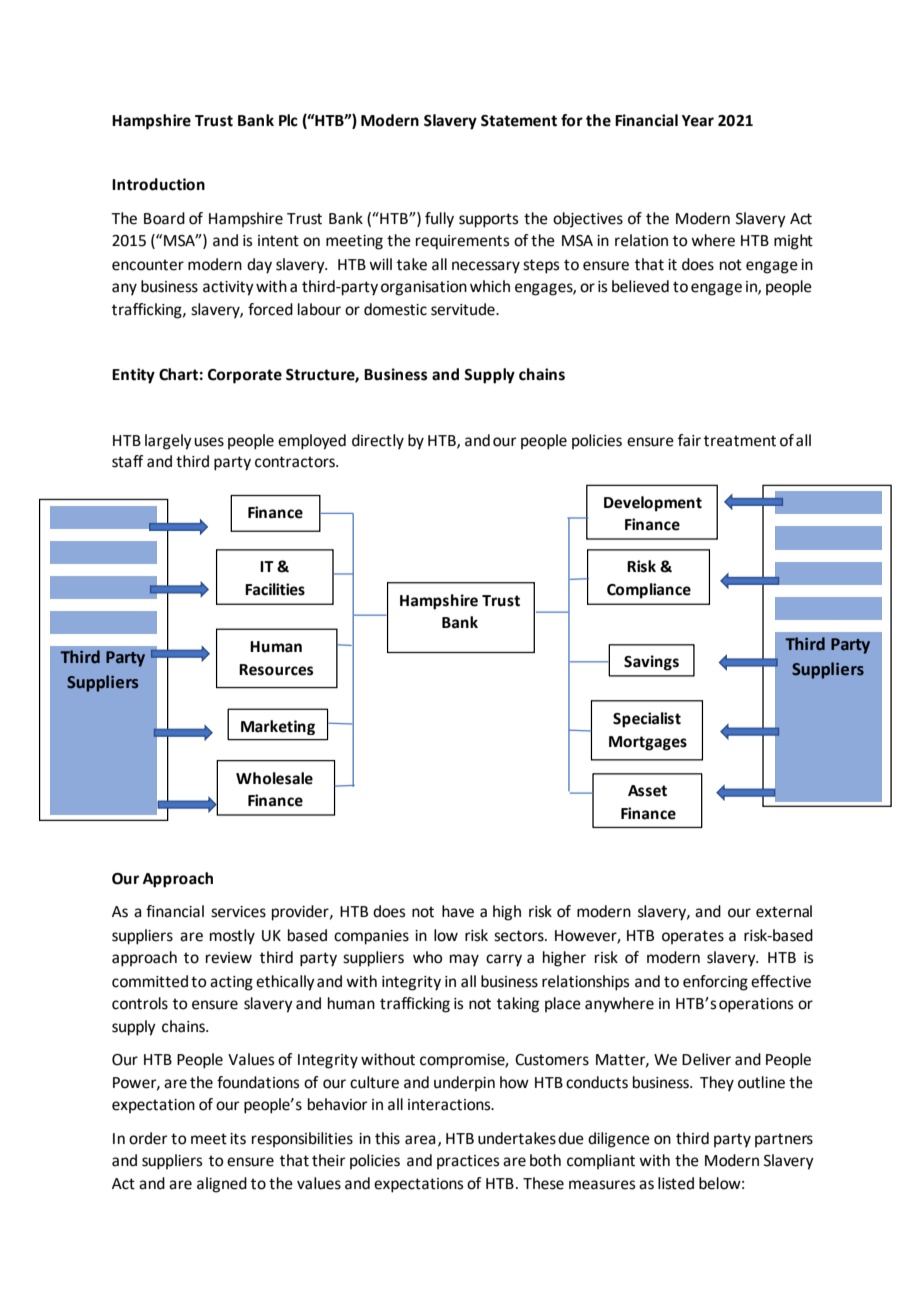 The width and height of the screenshot is (924, 1308). What do you see at coordinates (651, 663) in the screenshot?
I see `Savings` at bounding box center [651, 663].
